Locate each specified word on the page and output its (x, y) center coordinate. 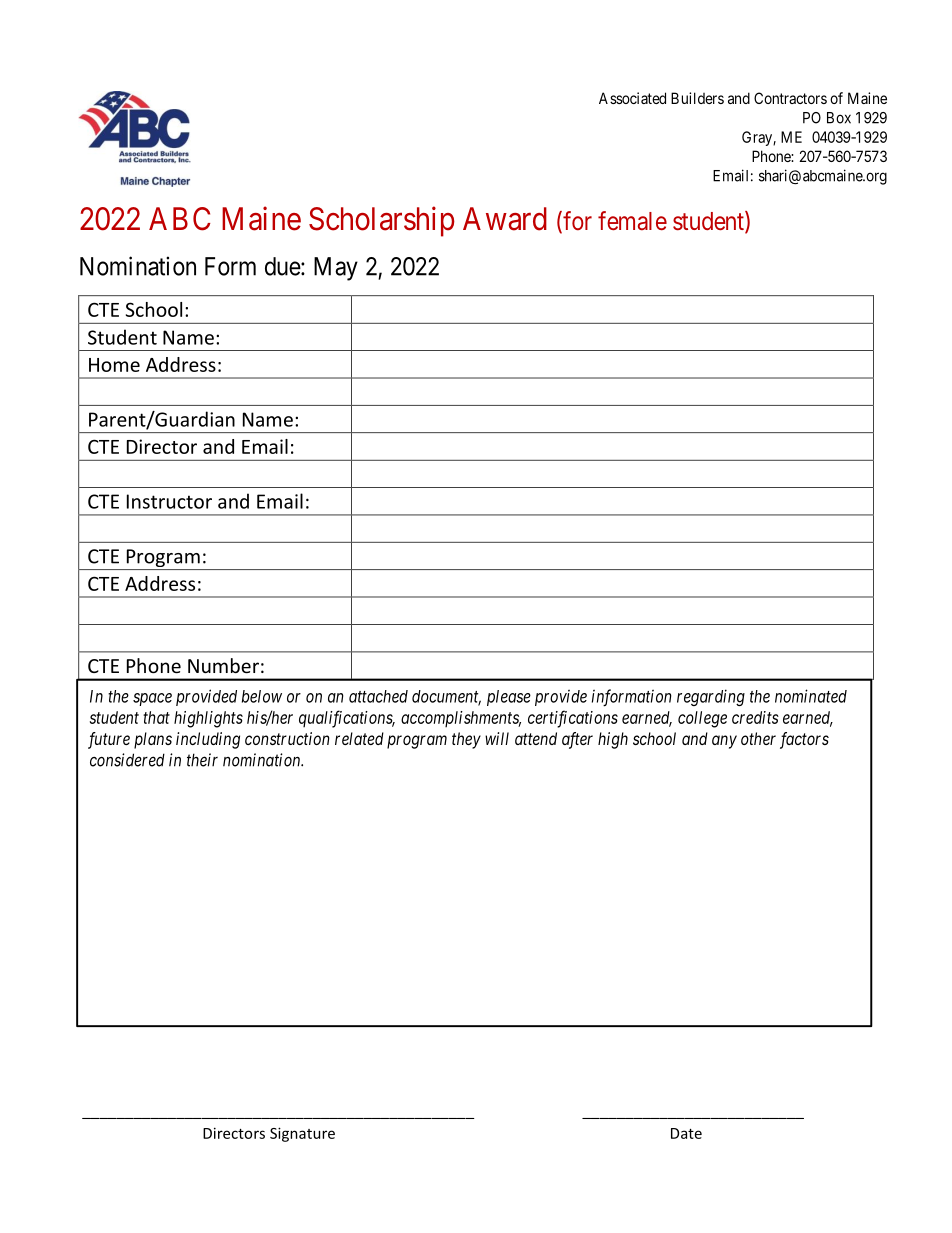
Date (686, 1133)
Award (505, 219)
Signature (302, 1134)
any (724, 742)
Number (223, 665)
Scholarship (382, 221)
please (509, 698)
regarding (711, 697)
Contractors (790, 98)
